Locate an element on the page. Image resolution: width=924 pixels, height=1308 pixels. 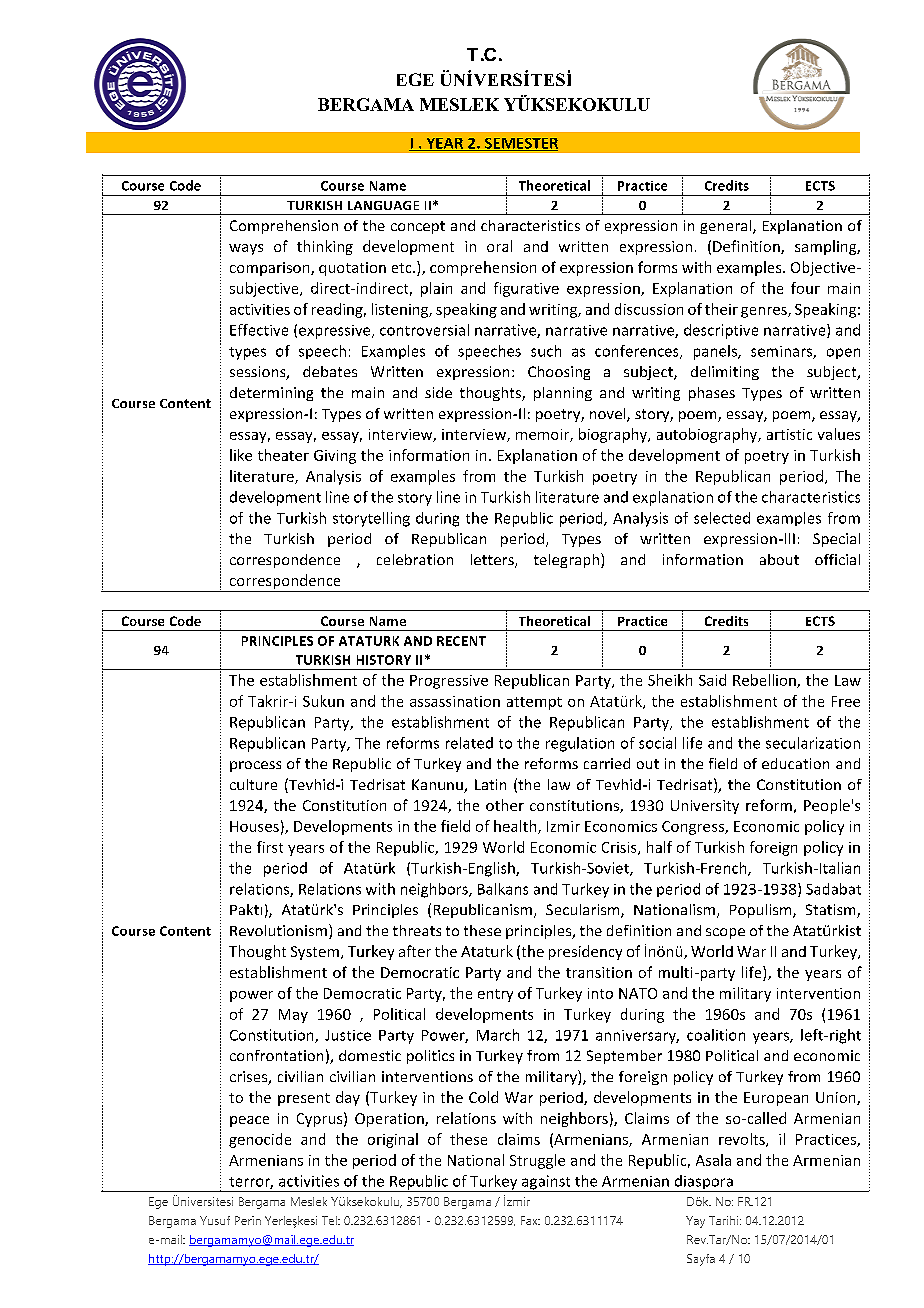
artistic is located at coordinates (789, 434).
